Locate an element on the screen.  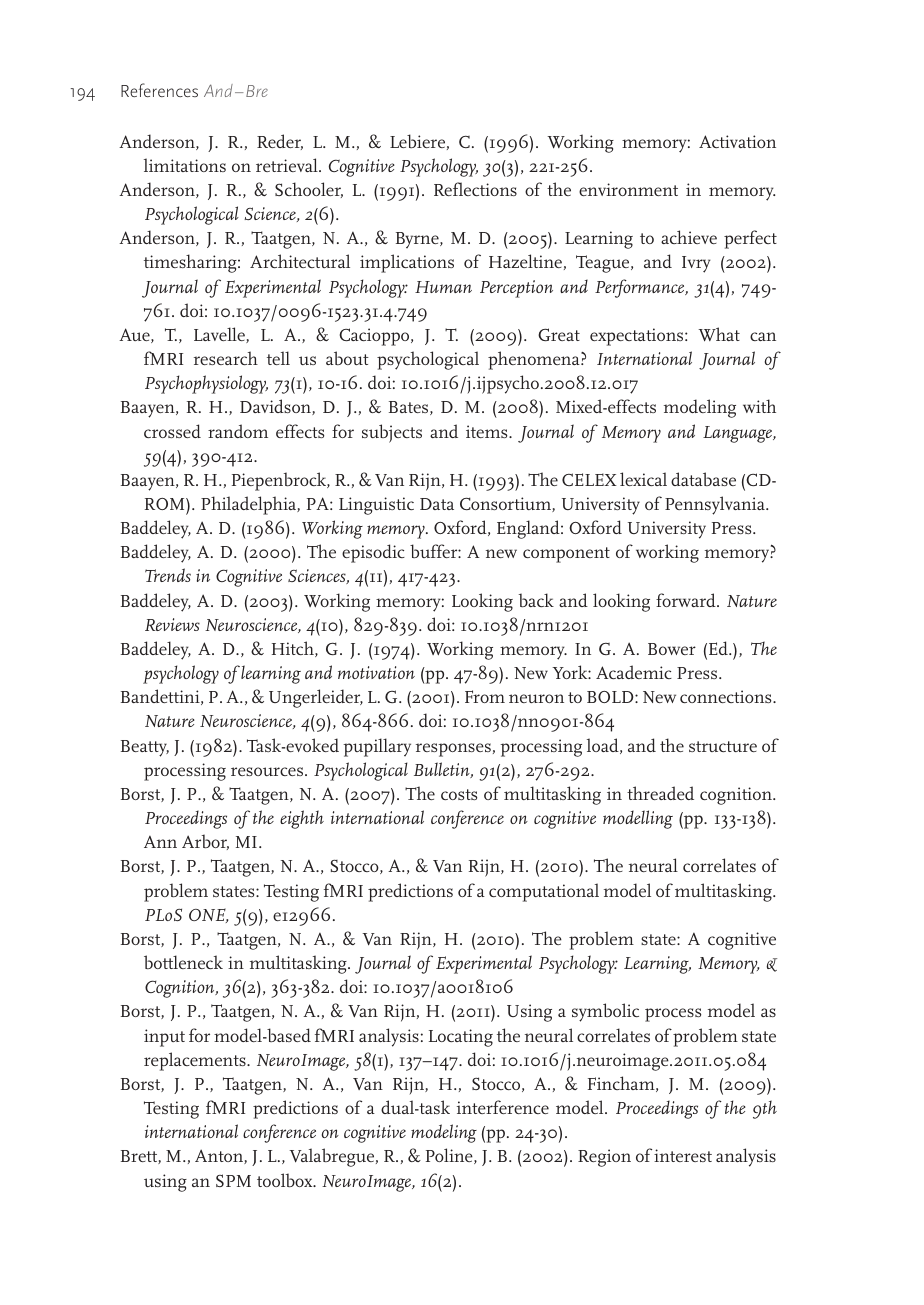
Reviews is located at coordinates (172, 624).
